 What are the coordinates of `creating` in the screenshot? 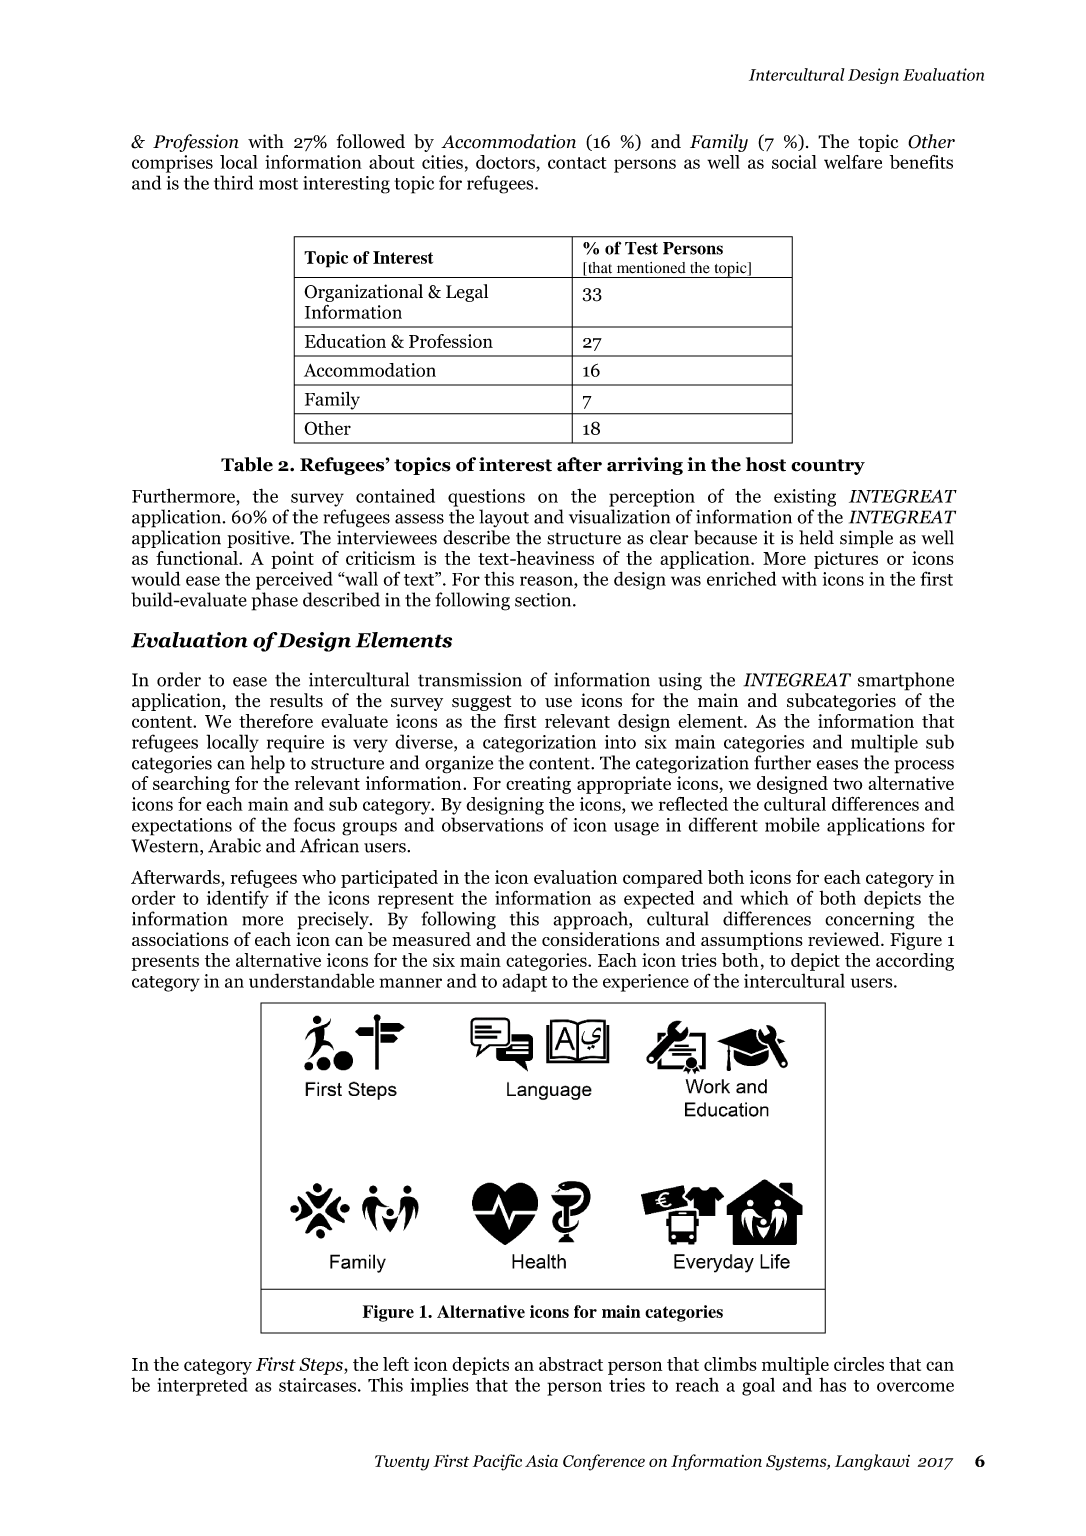 It's located at (538, 785).
